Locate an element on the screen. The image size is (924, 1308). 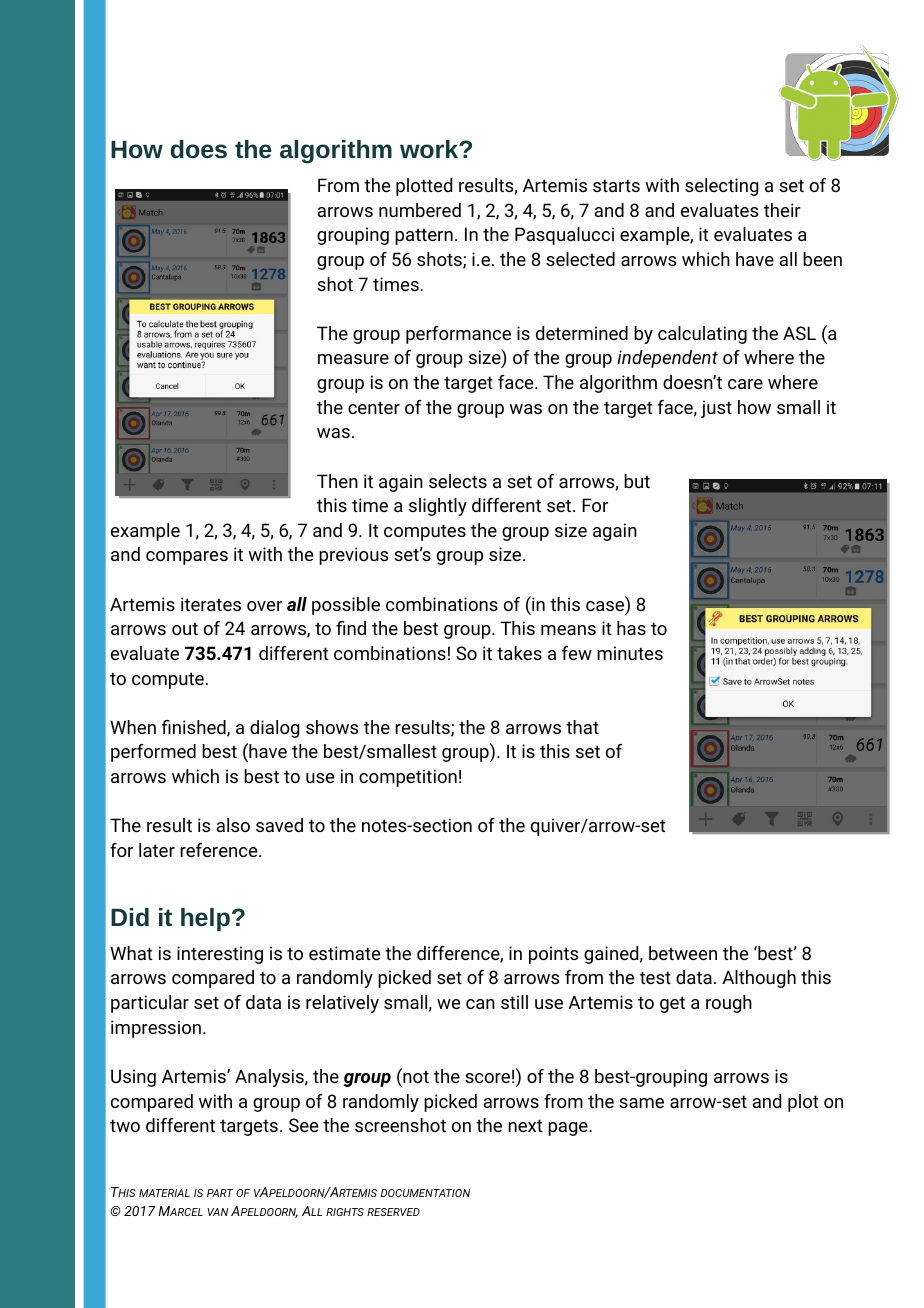
out is located at coordinates (185, 628).
